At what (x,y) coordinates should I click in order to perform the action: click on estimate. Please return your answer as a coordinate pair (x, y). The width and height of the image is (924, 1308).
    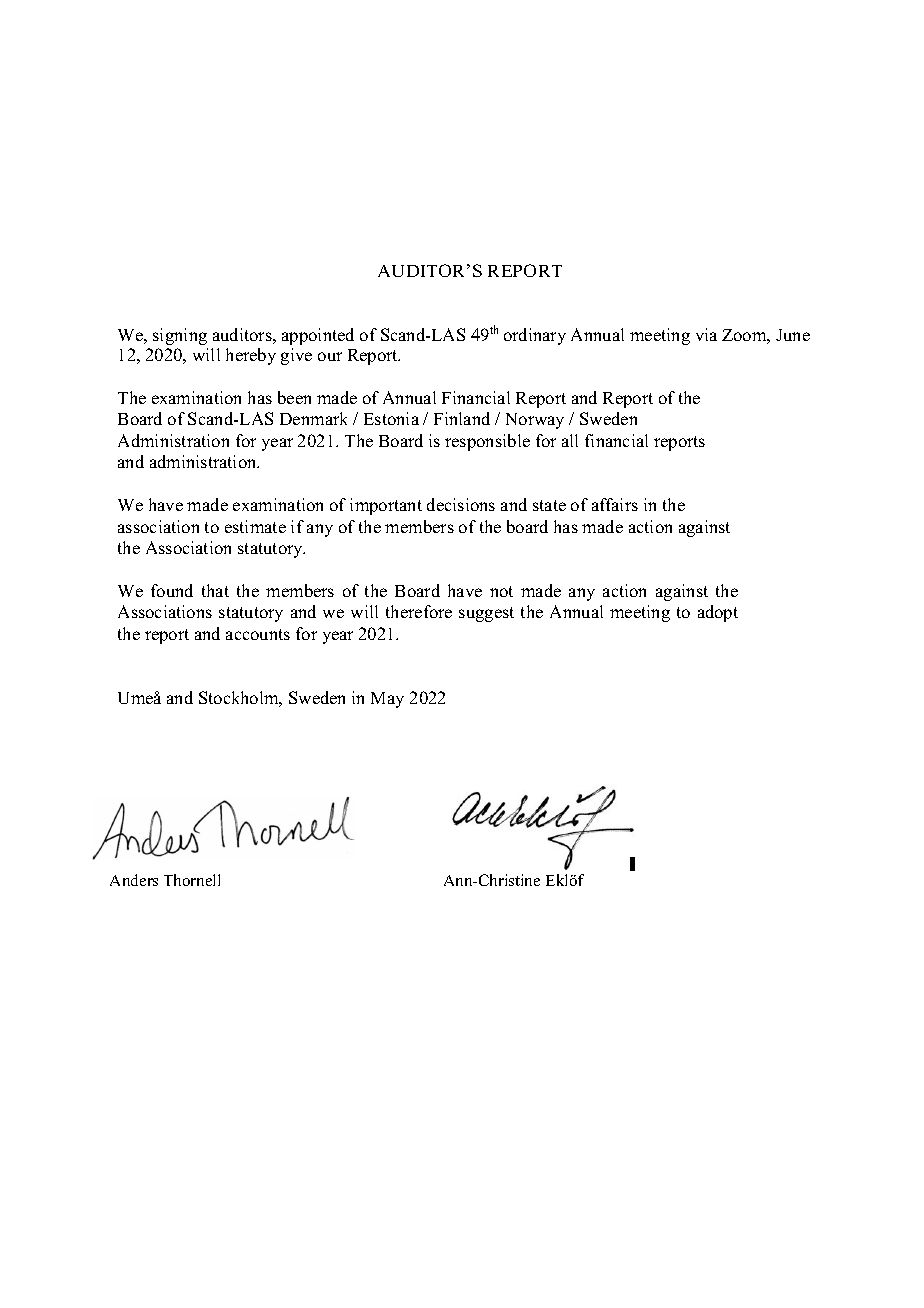
    Looking at the image, I should click on (255, 526).
